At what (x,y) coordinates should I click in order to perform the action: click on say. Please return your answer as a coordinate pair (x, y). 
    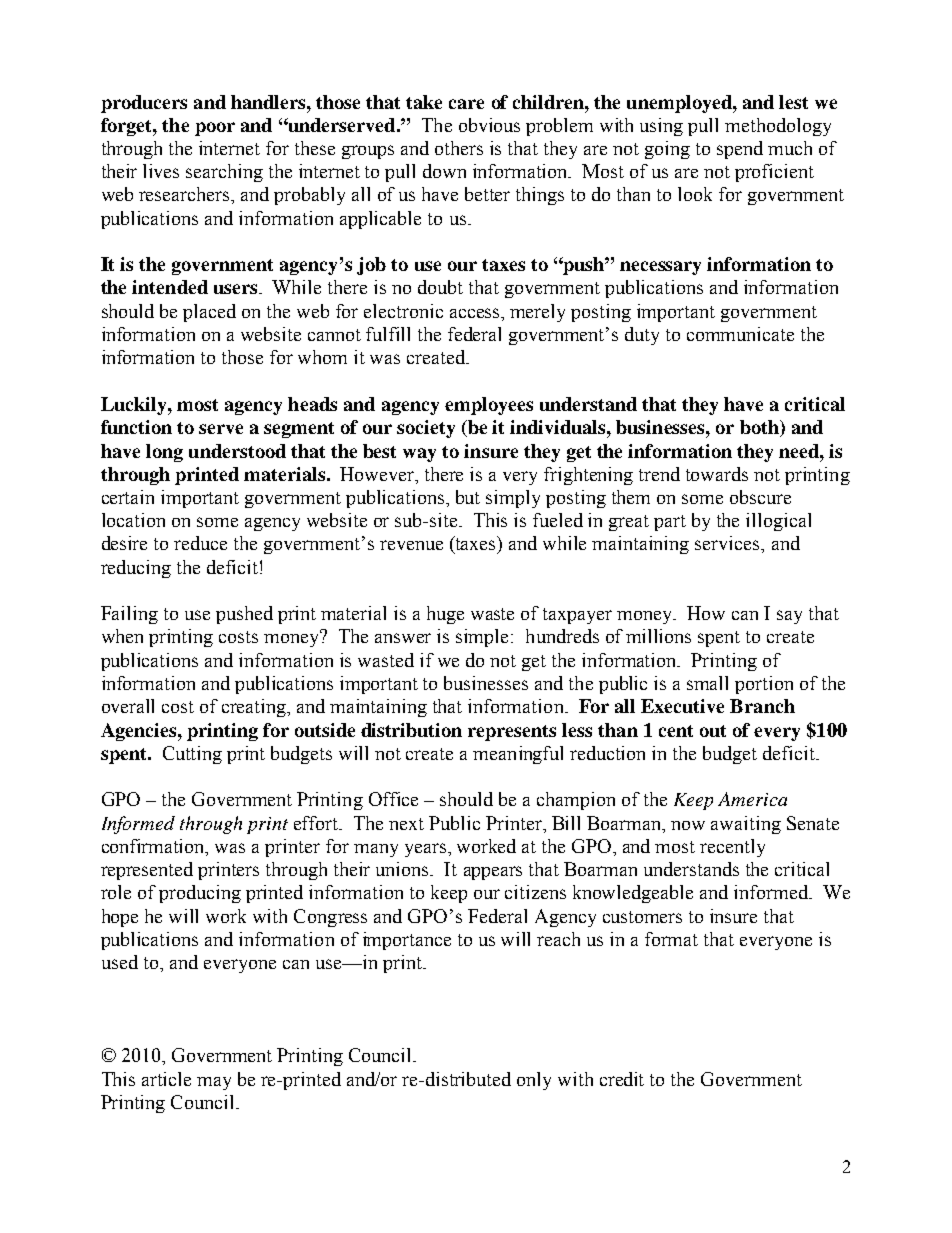
    Looking at the image, I should click on (789, 617).
